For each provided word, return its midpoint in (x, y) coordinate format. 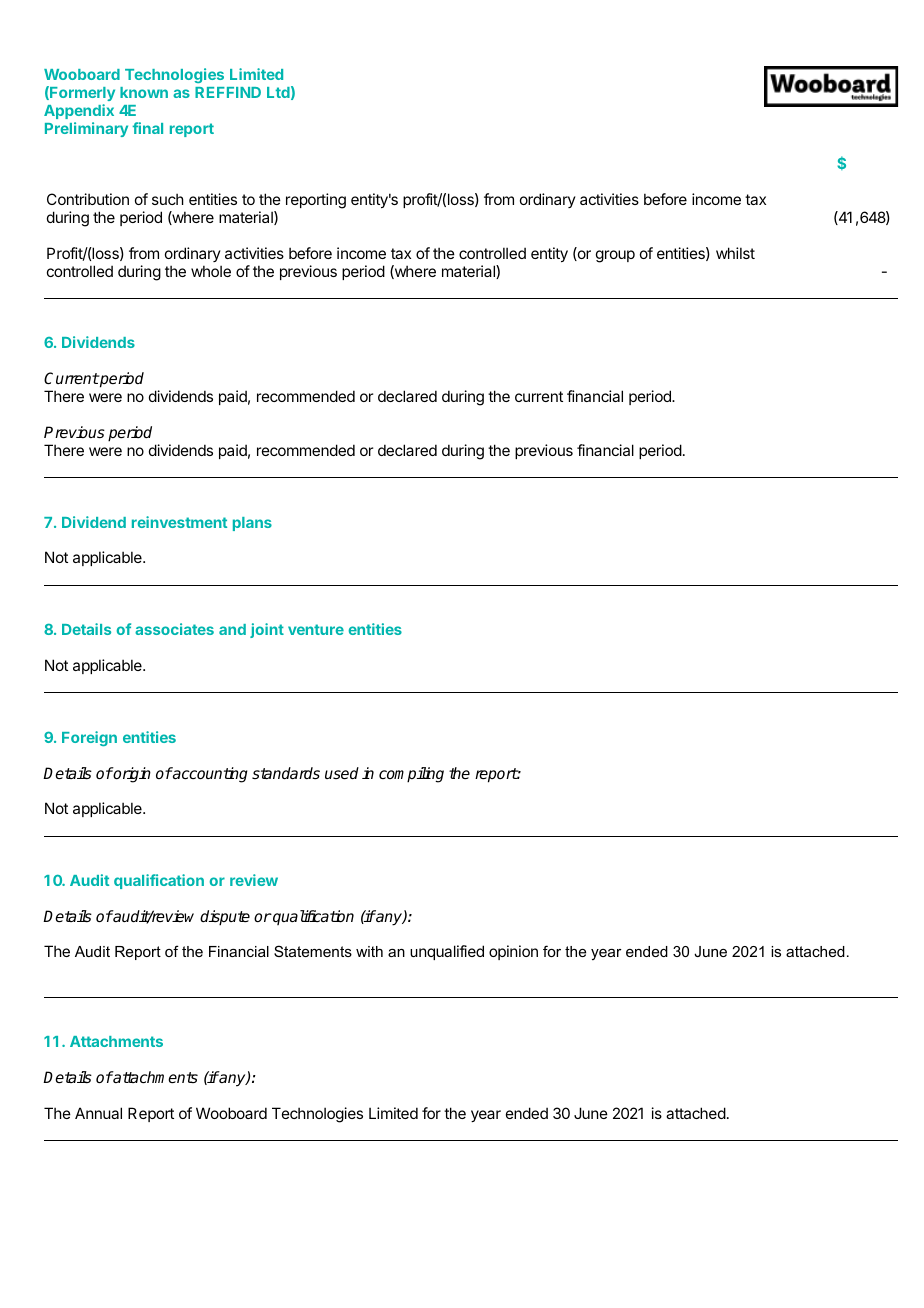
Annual (98, 1113)
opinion (513, 952)
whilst (735, 253)
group (615, 256)
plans (252, 524)
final (147, 128)
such (168, 199)
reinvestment (179, 522)
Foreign (89, 738)
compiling (411, 775)
